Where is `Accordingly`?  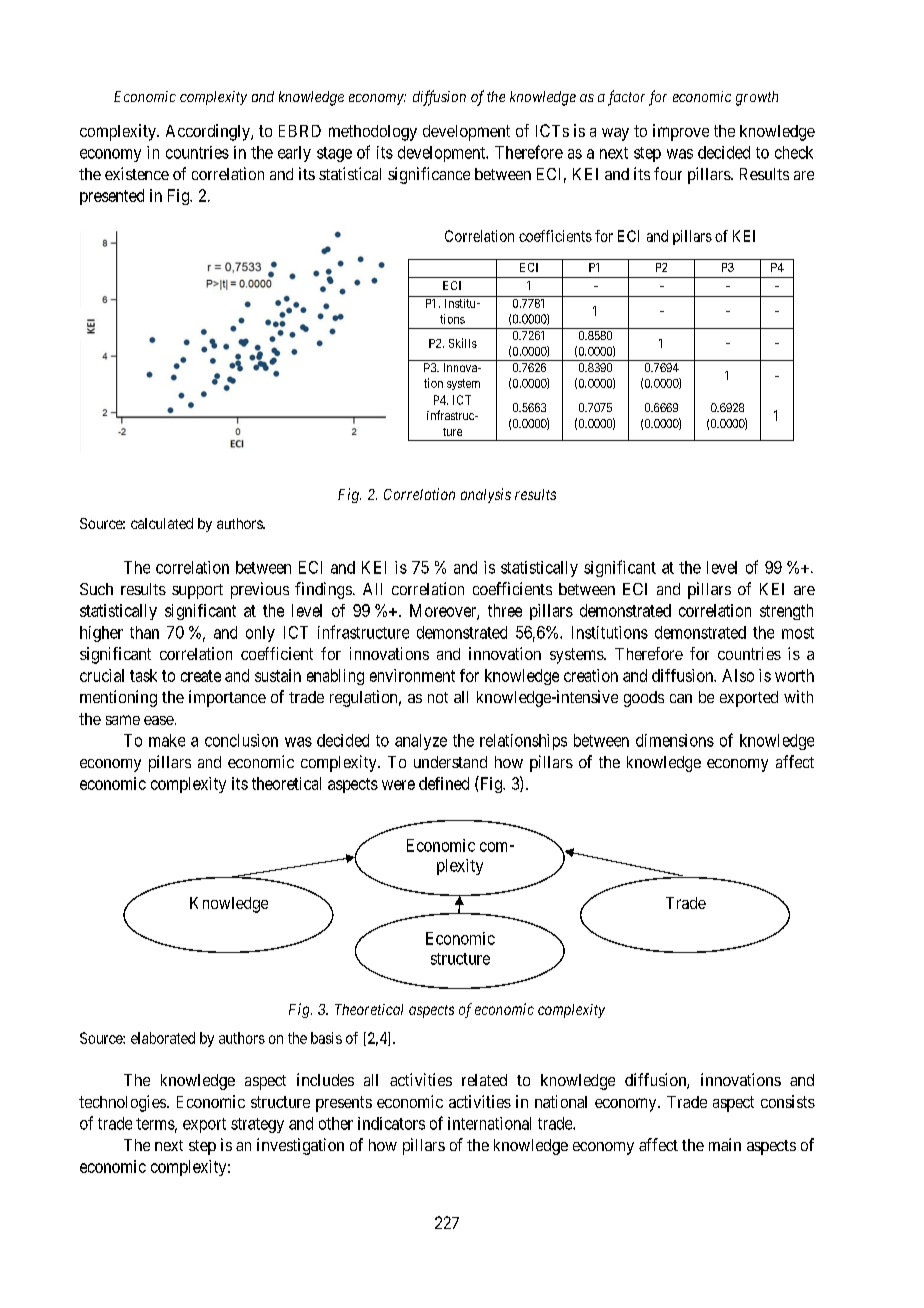 Accordingly is located at coordinates (209, 132).
